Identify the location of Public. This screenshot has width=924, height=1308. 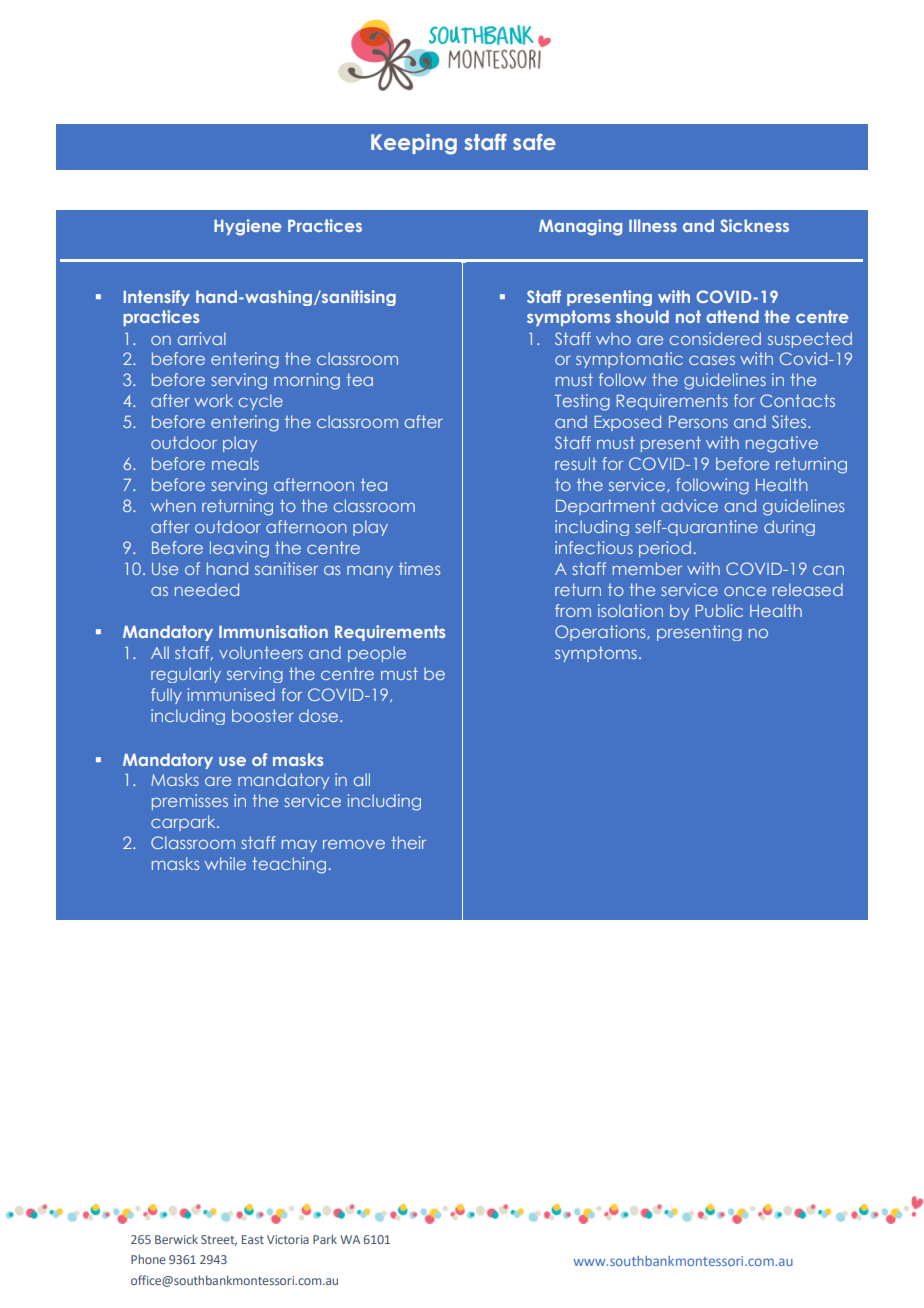
(719, 610).
